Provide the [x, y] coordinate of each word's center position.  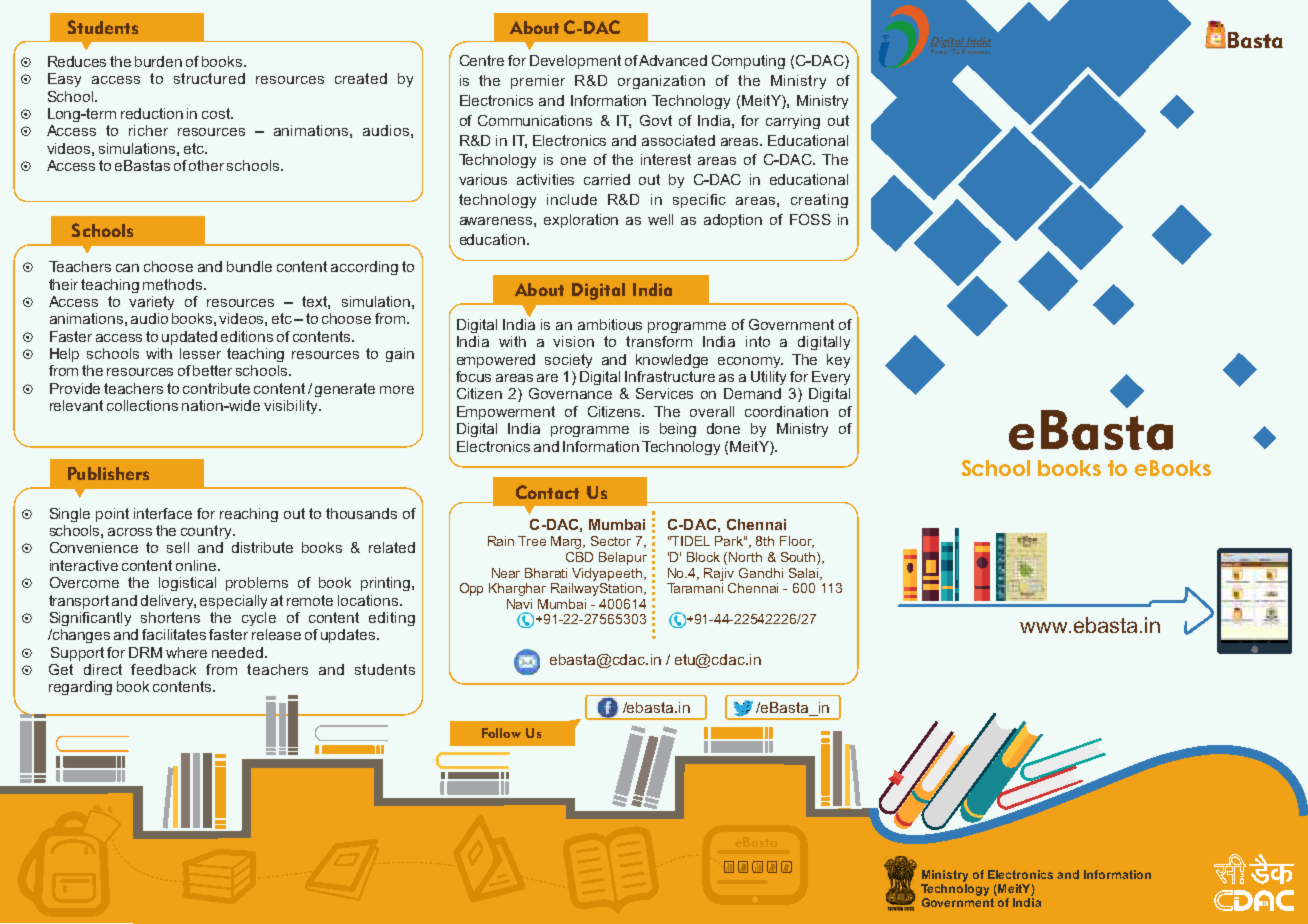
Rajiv [719, 574]
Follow [501, 733]
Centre [482, 60]
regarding [80, 688]
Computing [748, 62]
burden [158, 61]
